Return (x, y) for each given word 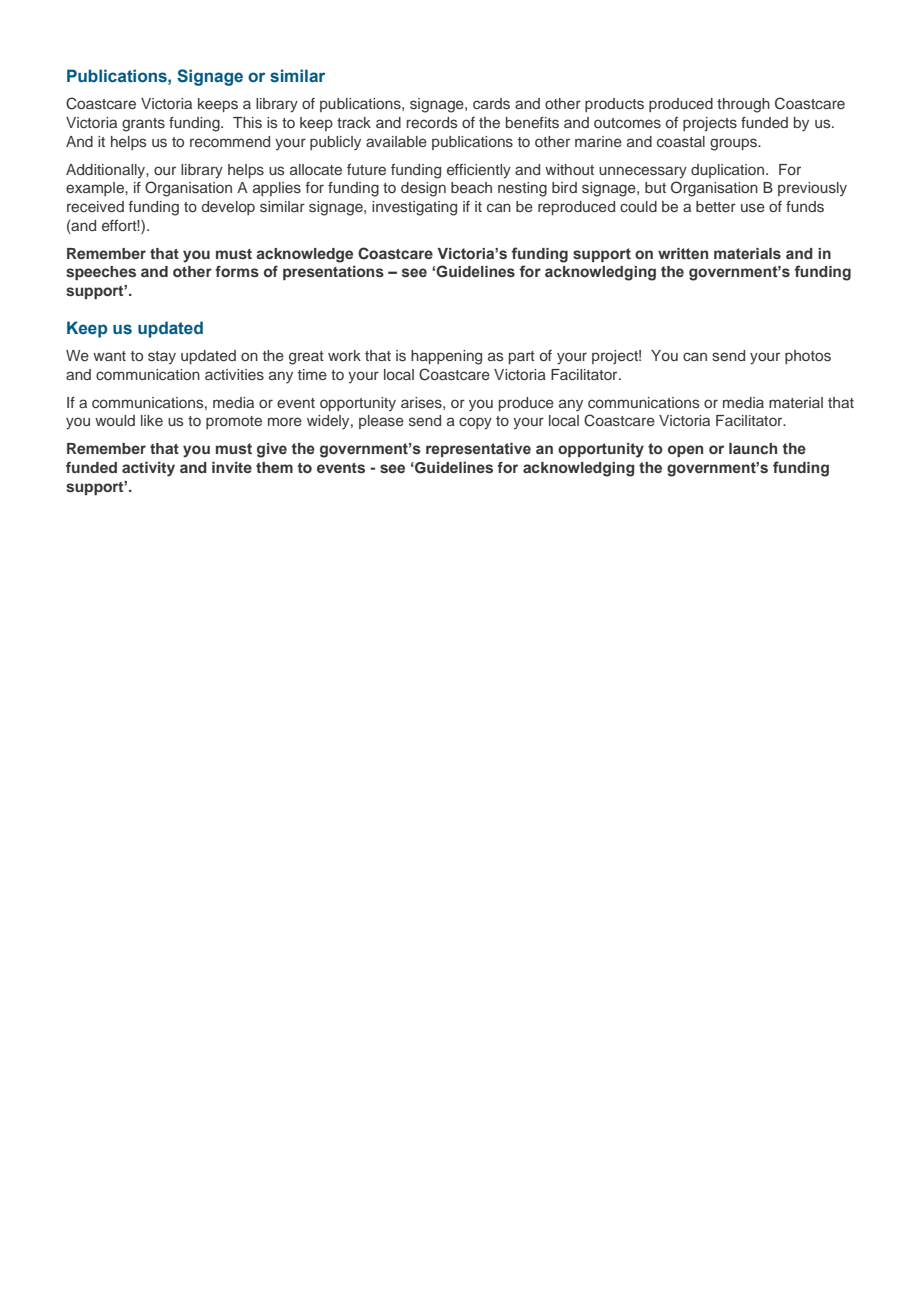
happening (446, 357)
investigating (414, 208)
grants (143, 125)
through (743, 105)
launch (753, 448)
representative (478, 450)
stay (162, 357)
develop (228, 208)
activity (148, 469)
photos (808, 357)
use (753, 207)
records (432, 122)
